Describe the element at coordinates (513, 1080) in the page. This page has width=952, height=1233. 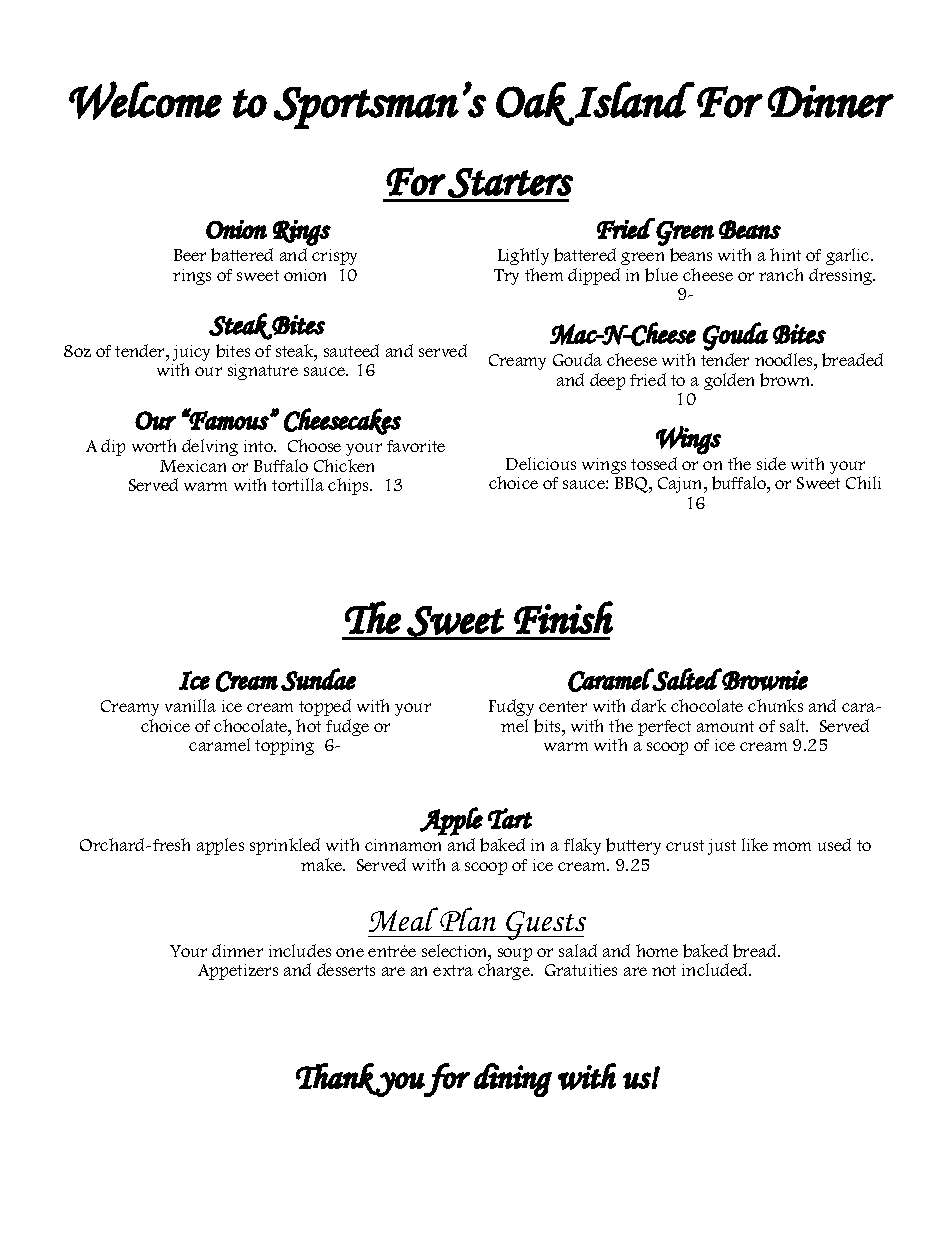
I see `dining` at that location.
